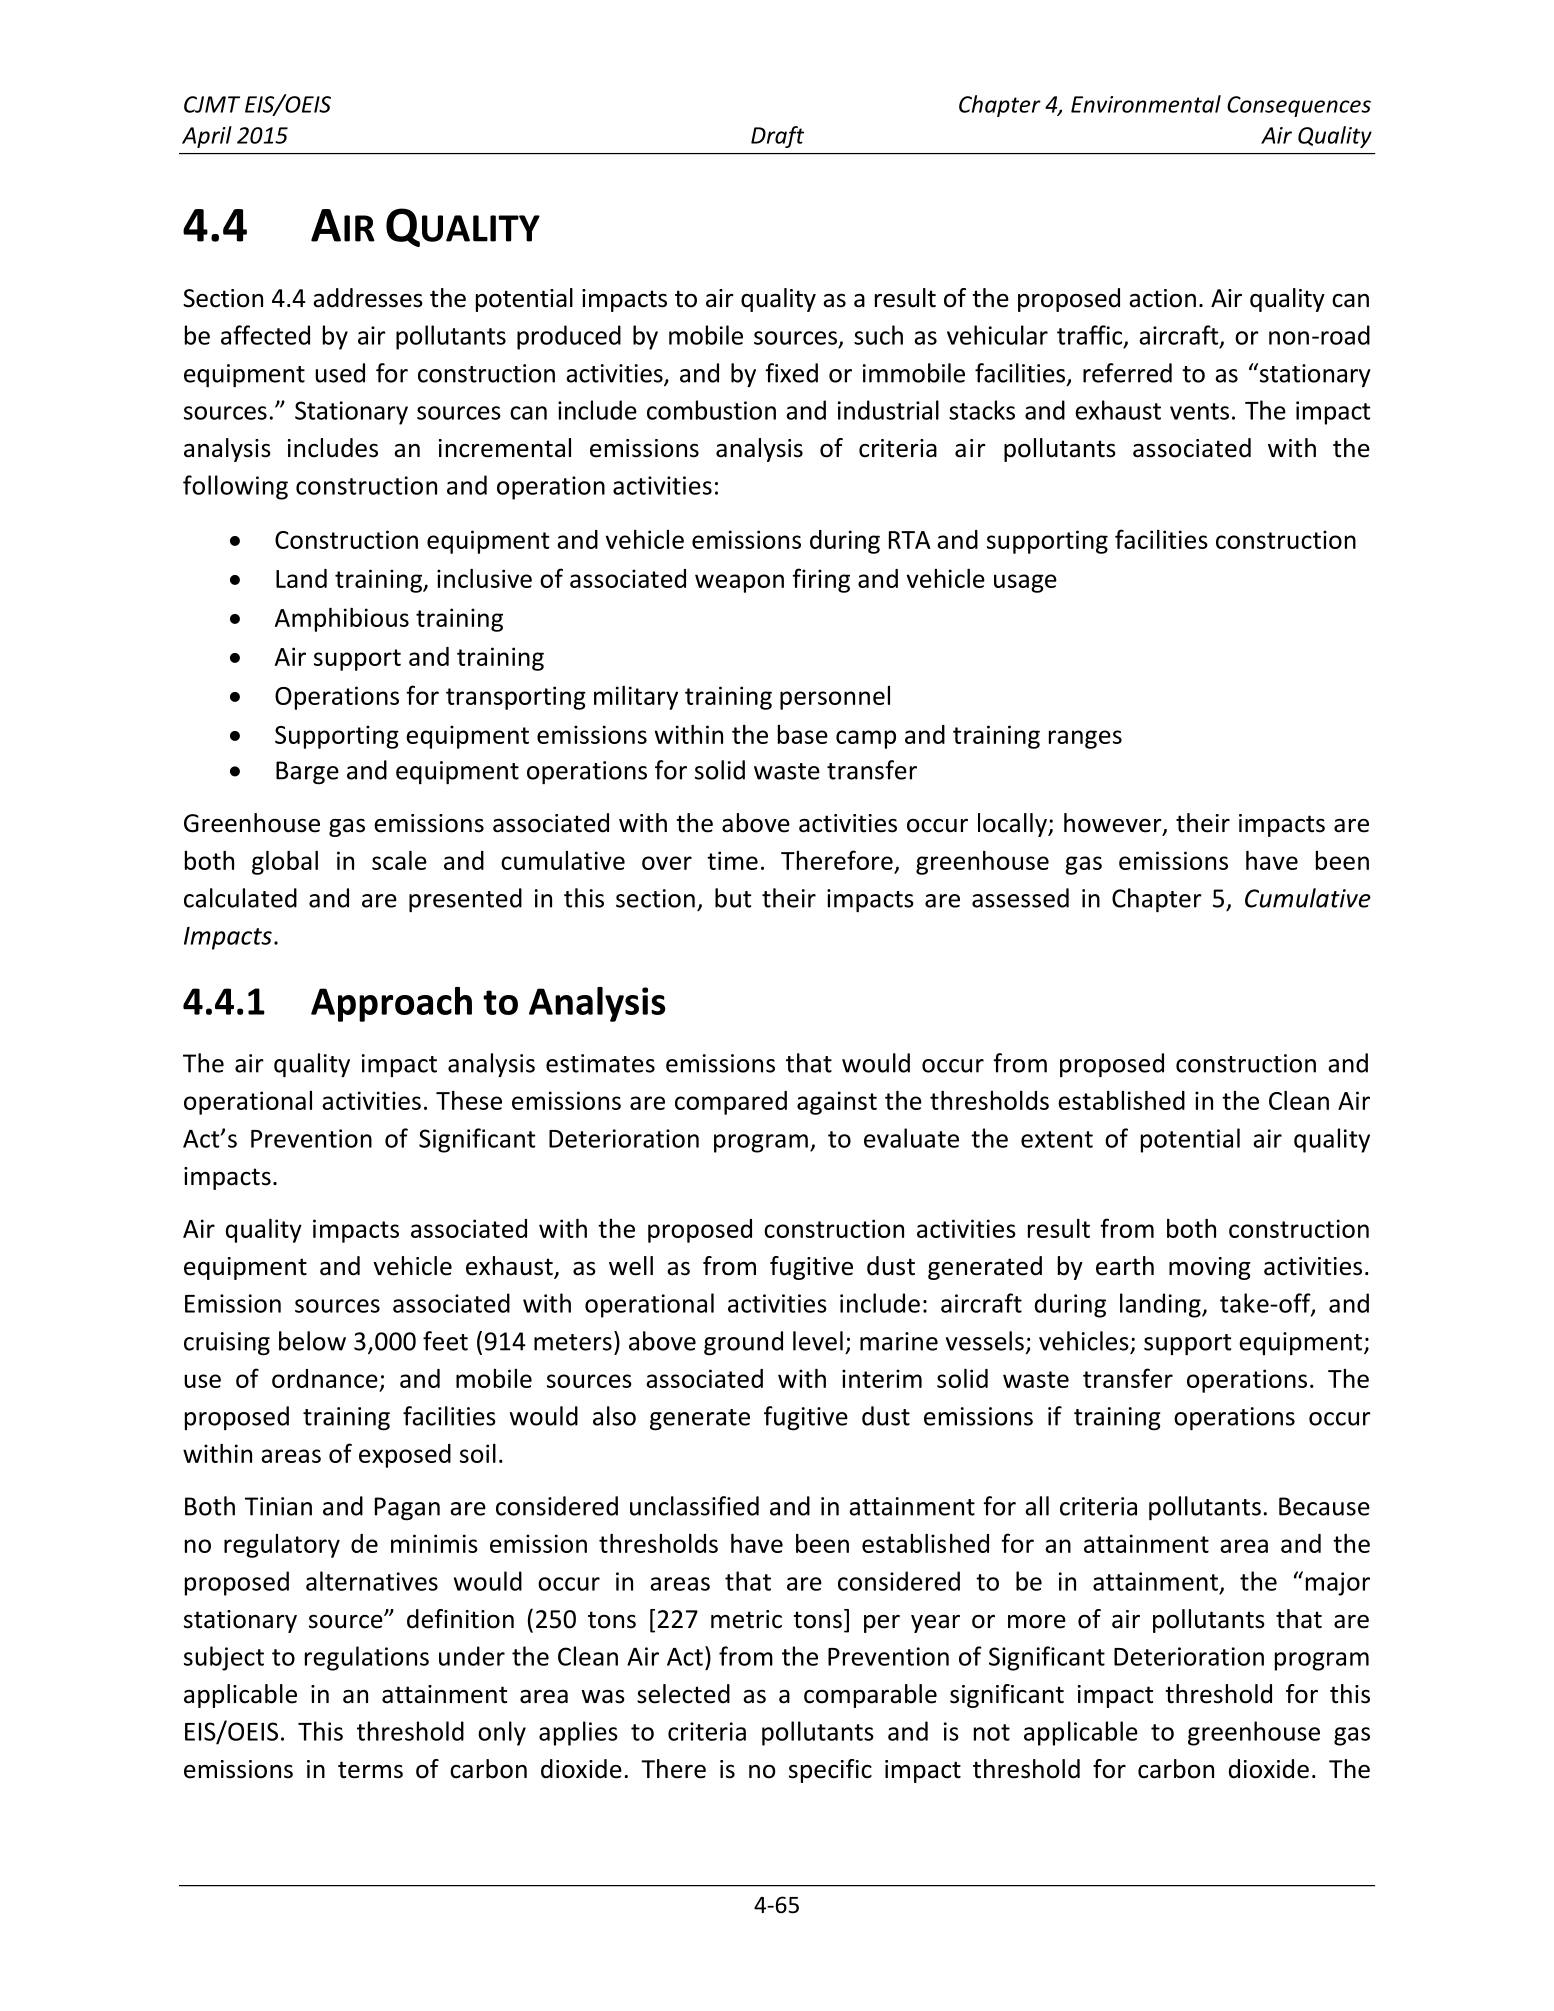 The image size is (1554, 2011). I want to click on Environmental, so click(1146, 104).
